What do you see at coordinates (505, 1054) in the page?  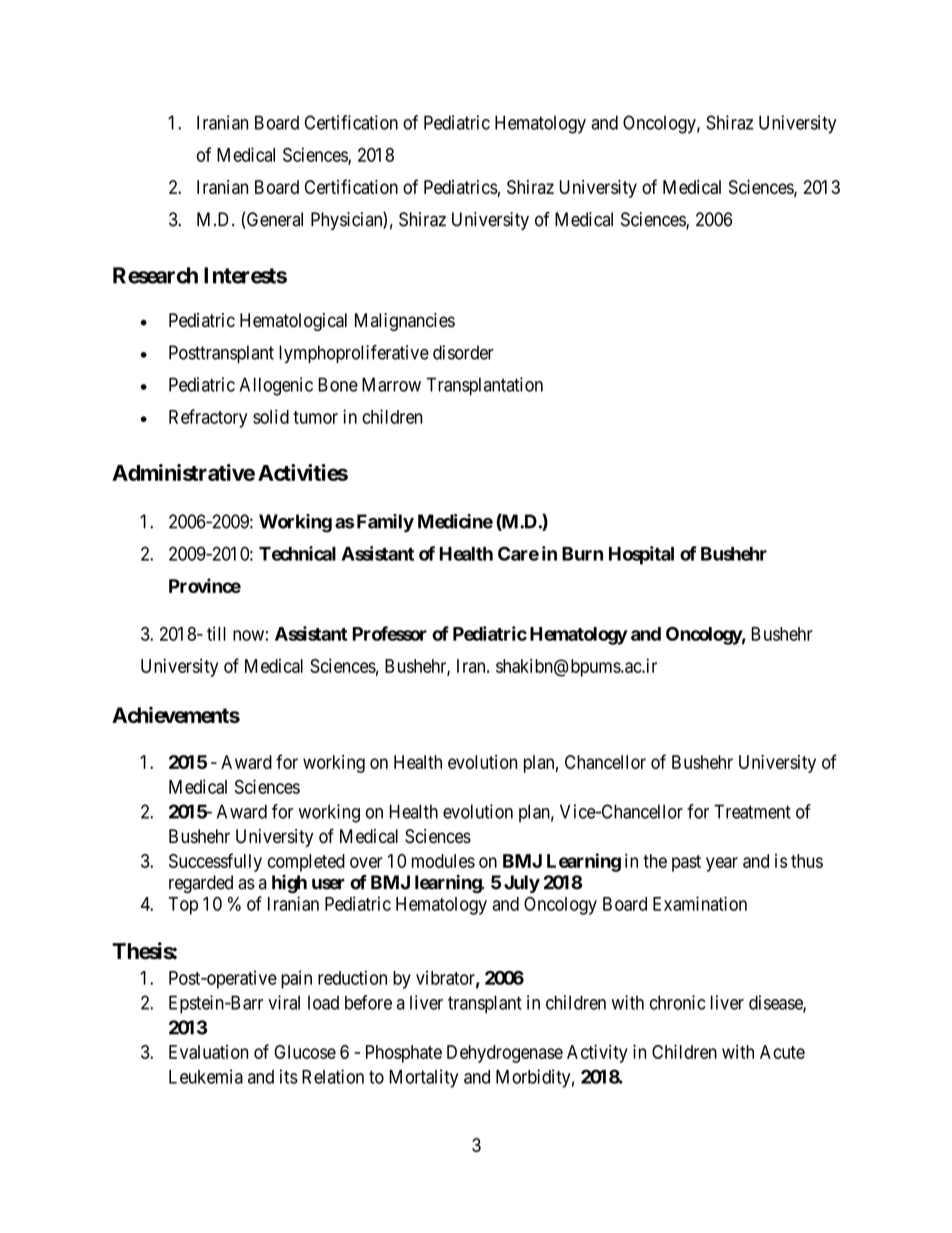 I see `Dehydrogenase` at bounding box center [505, 1054].
